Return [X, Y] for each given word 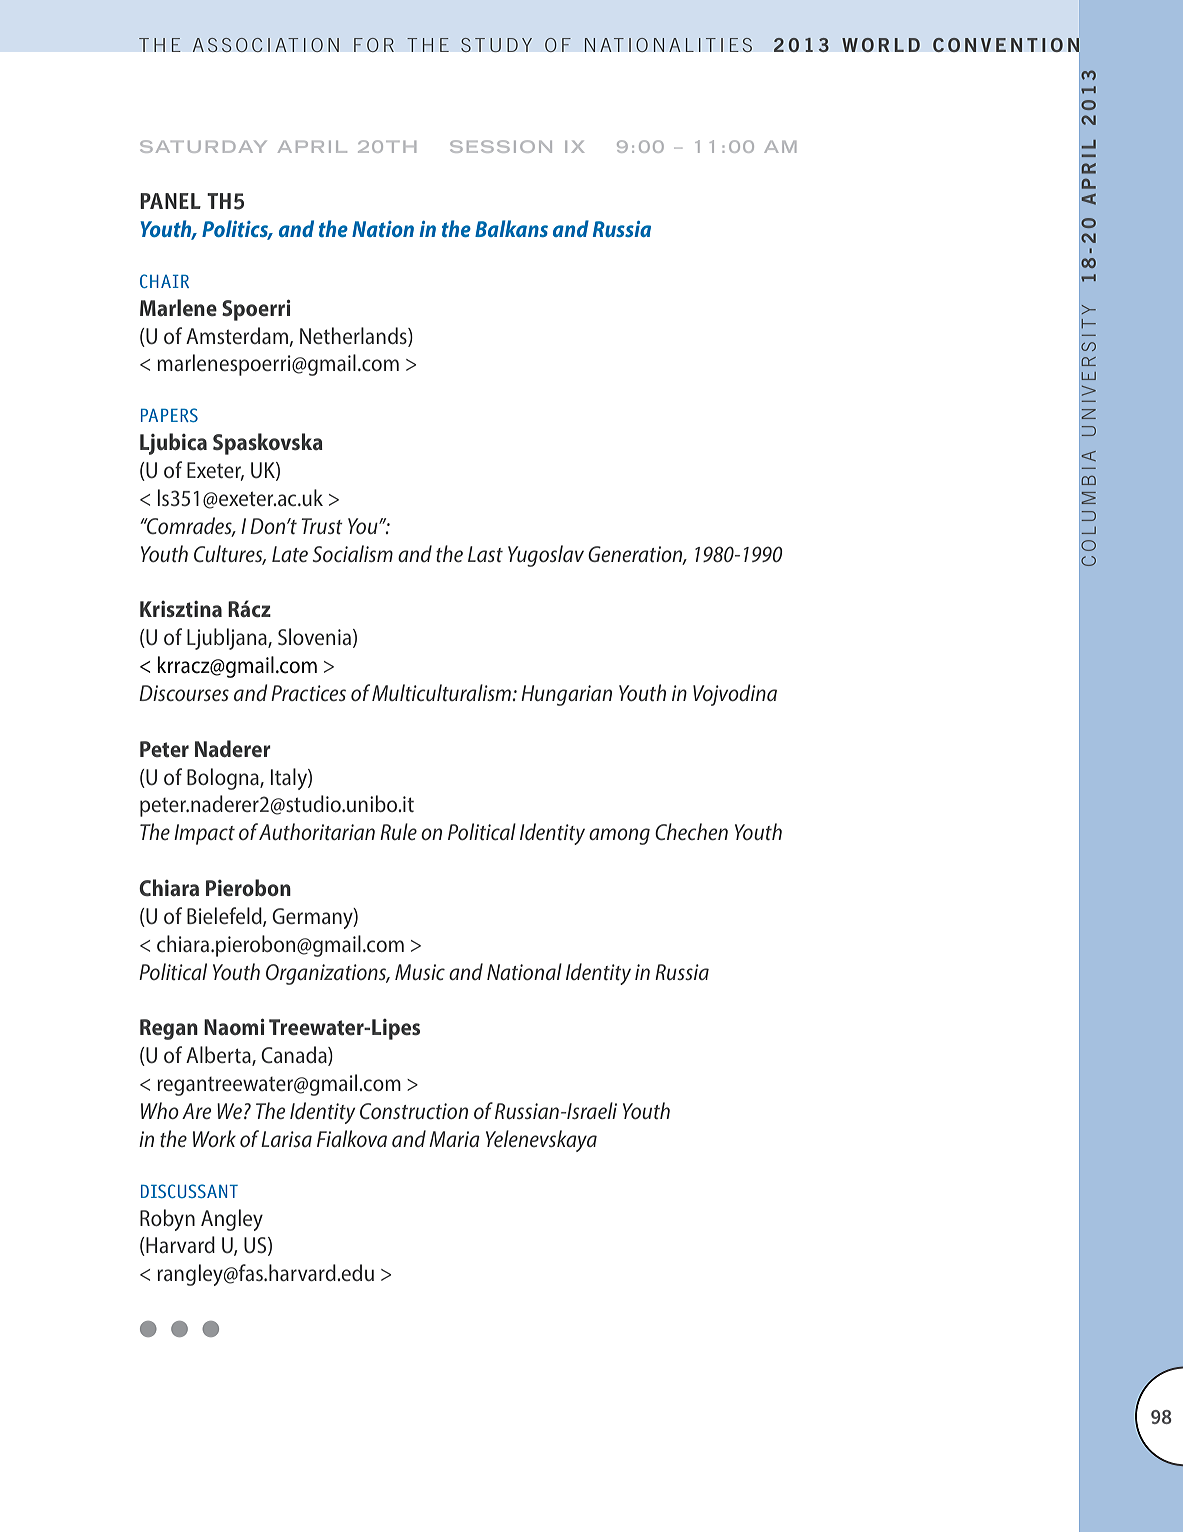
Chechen [691, 831]
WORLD [881, 45]
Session [501, 146]
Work [214, 1138]
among [619, 836]
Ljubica [173, 444]
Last [485, 554]
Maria [454, 1139]
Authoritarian [317, 831]
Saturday [203, 146]
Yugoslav [546, 556]
